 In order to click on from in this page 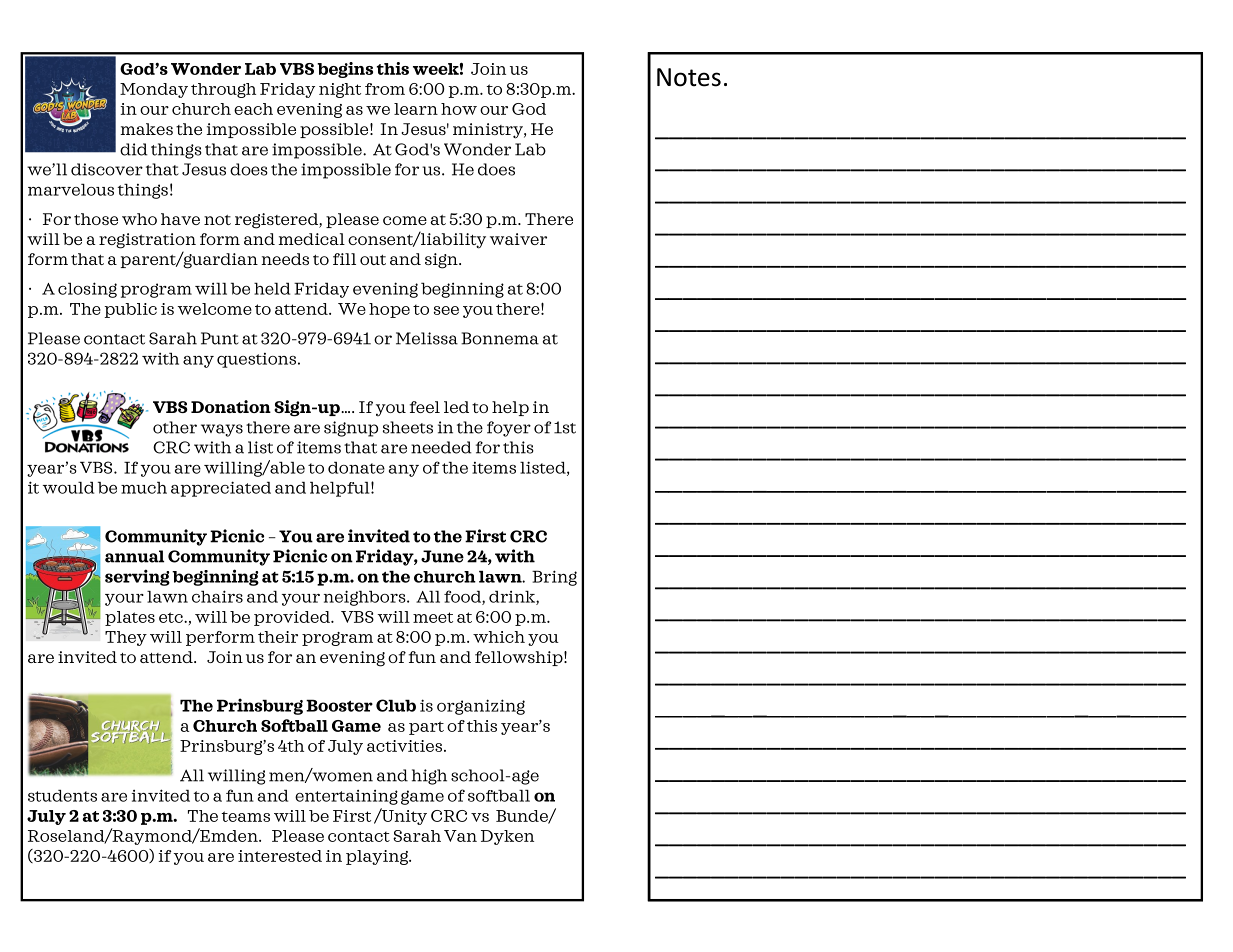, I will do `click(385, 89)`.
